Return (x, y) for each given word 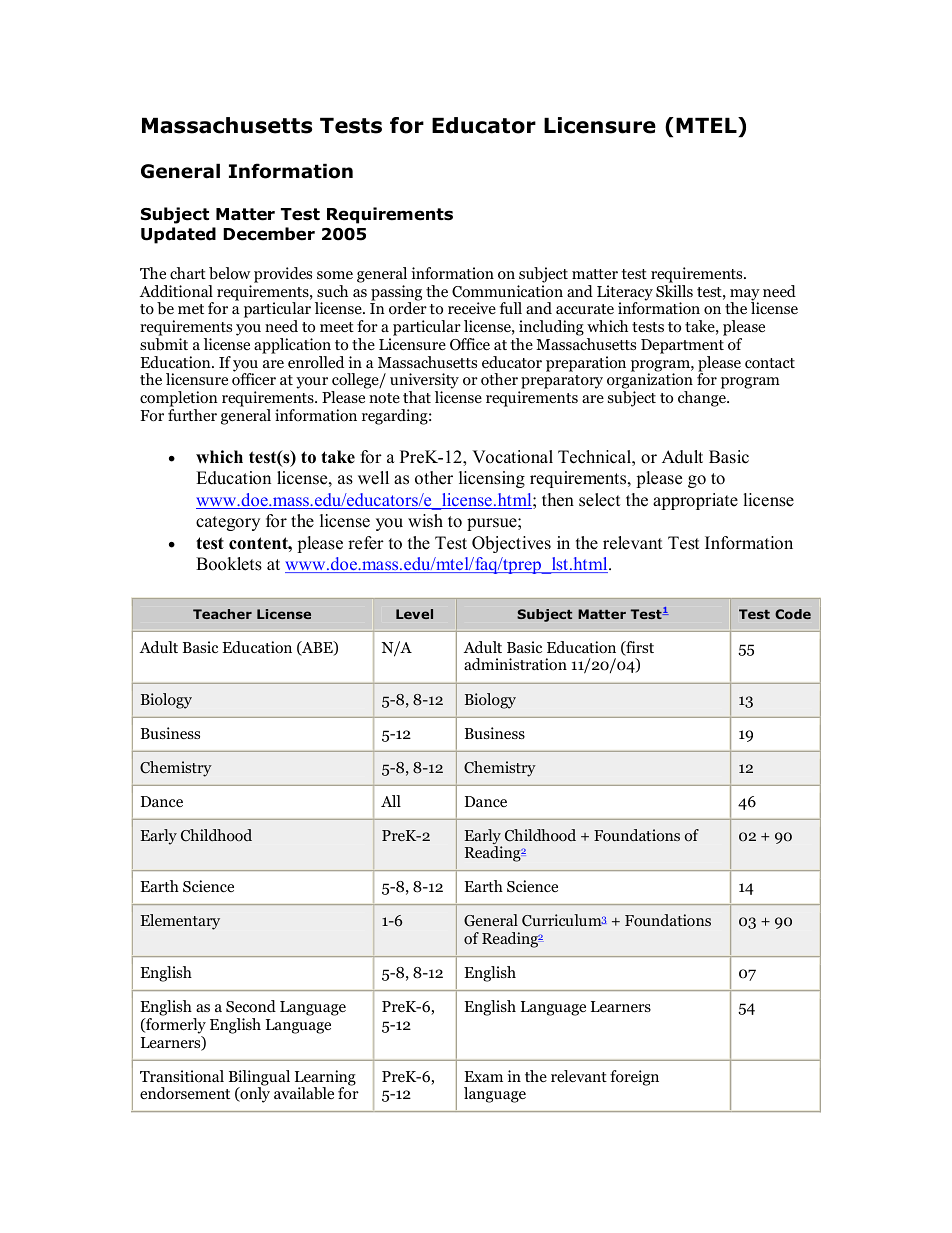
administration (515, 664)
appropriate (695, 501)
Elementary (180, 922)
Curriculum (562, 920)
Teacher (222, 614)
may (745, 296)
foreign (634, 1078)
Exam (483, 1076)
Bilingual (259, 1079)
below (229, 273)
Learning (325, 1079)
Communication (507, 291)
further (192, 415)
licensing (492, 479)
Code (793, 614)
